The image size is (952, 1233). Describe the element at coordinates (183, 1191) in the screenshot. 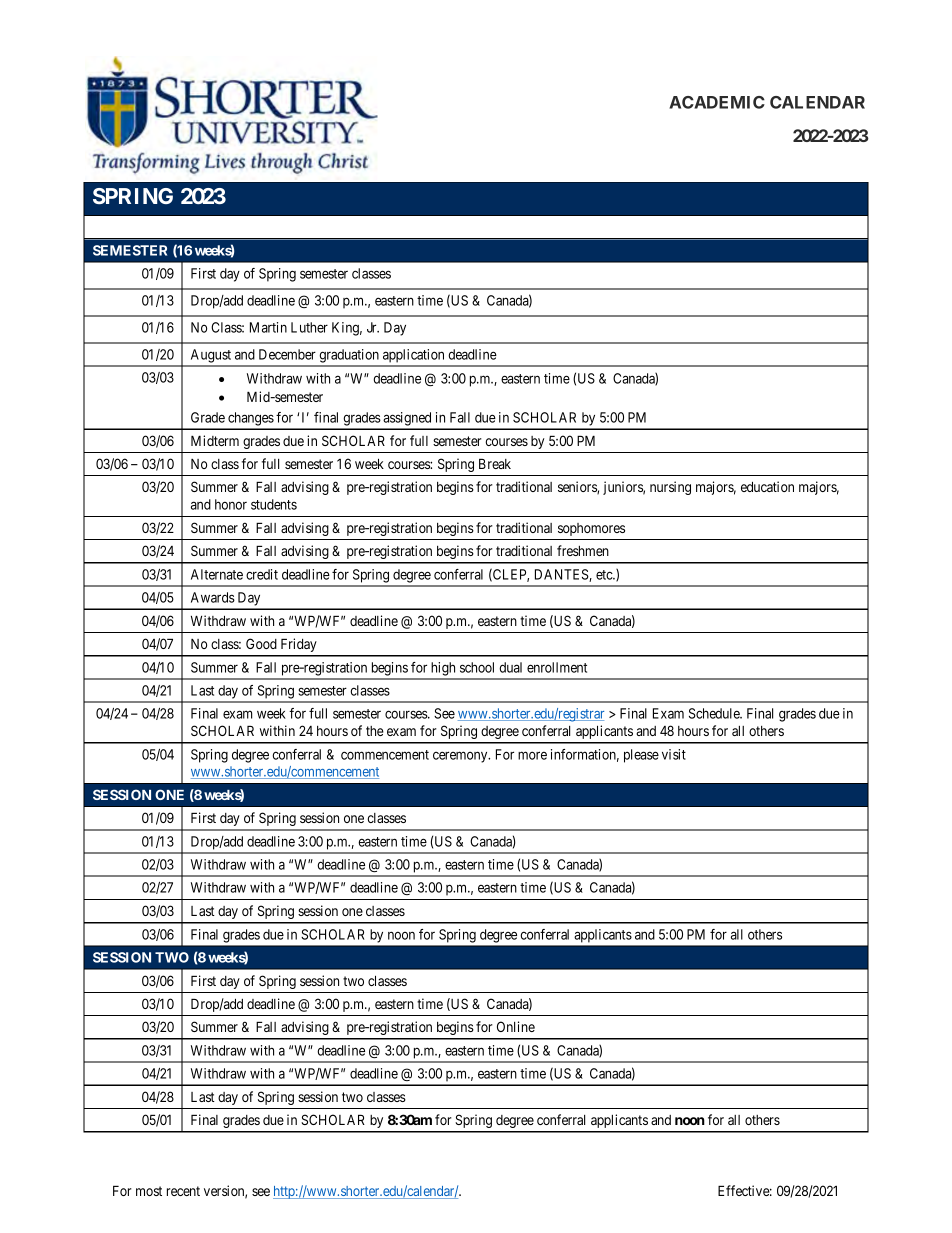

I see `recent` at that location.
